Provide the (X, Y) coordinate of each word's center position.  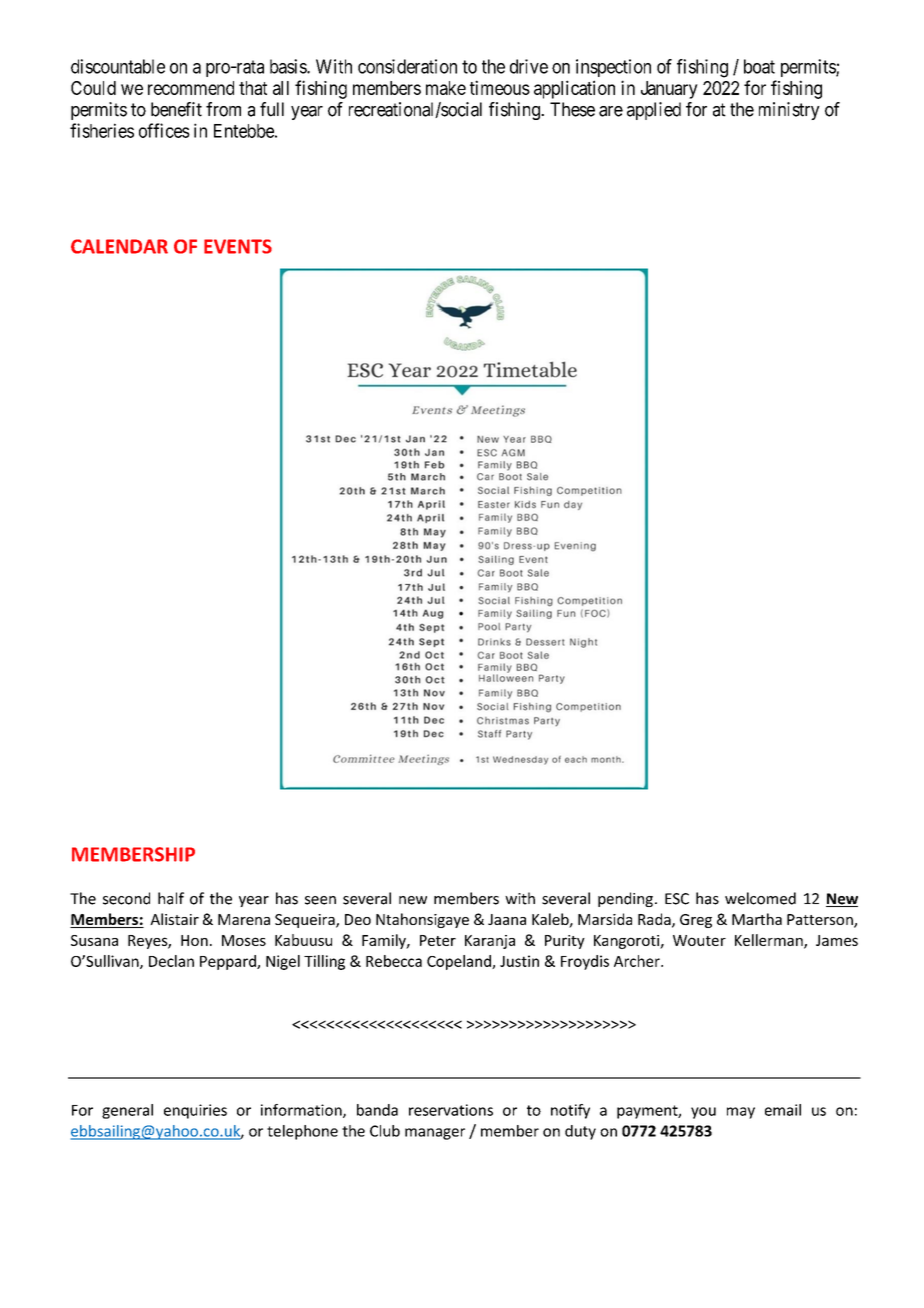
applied (654, 111)
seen (320, 900)
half (171, 898)
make (446, 88)
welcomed (760, 898)
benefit (176, 109)
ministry (789, 111)
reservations (451, 1110)
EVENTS (238, 246)
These (572, 109)
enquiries (195, 1111)
